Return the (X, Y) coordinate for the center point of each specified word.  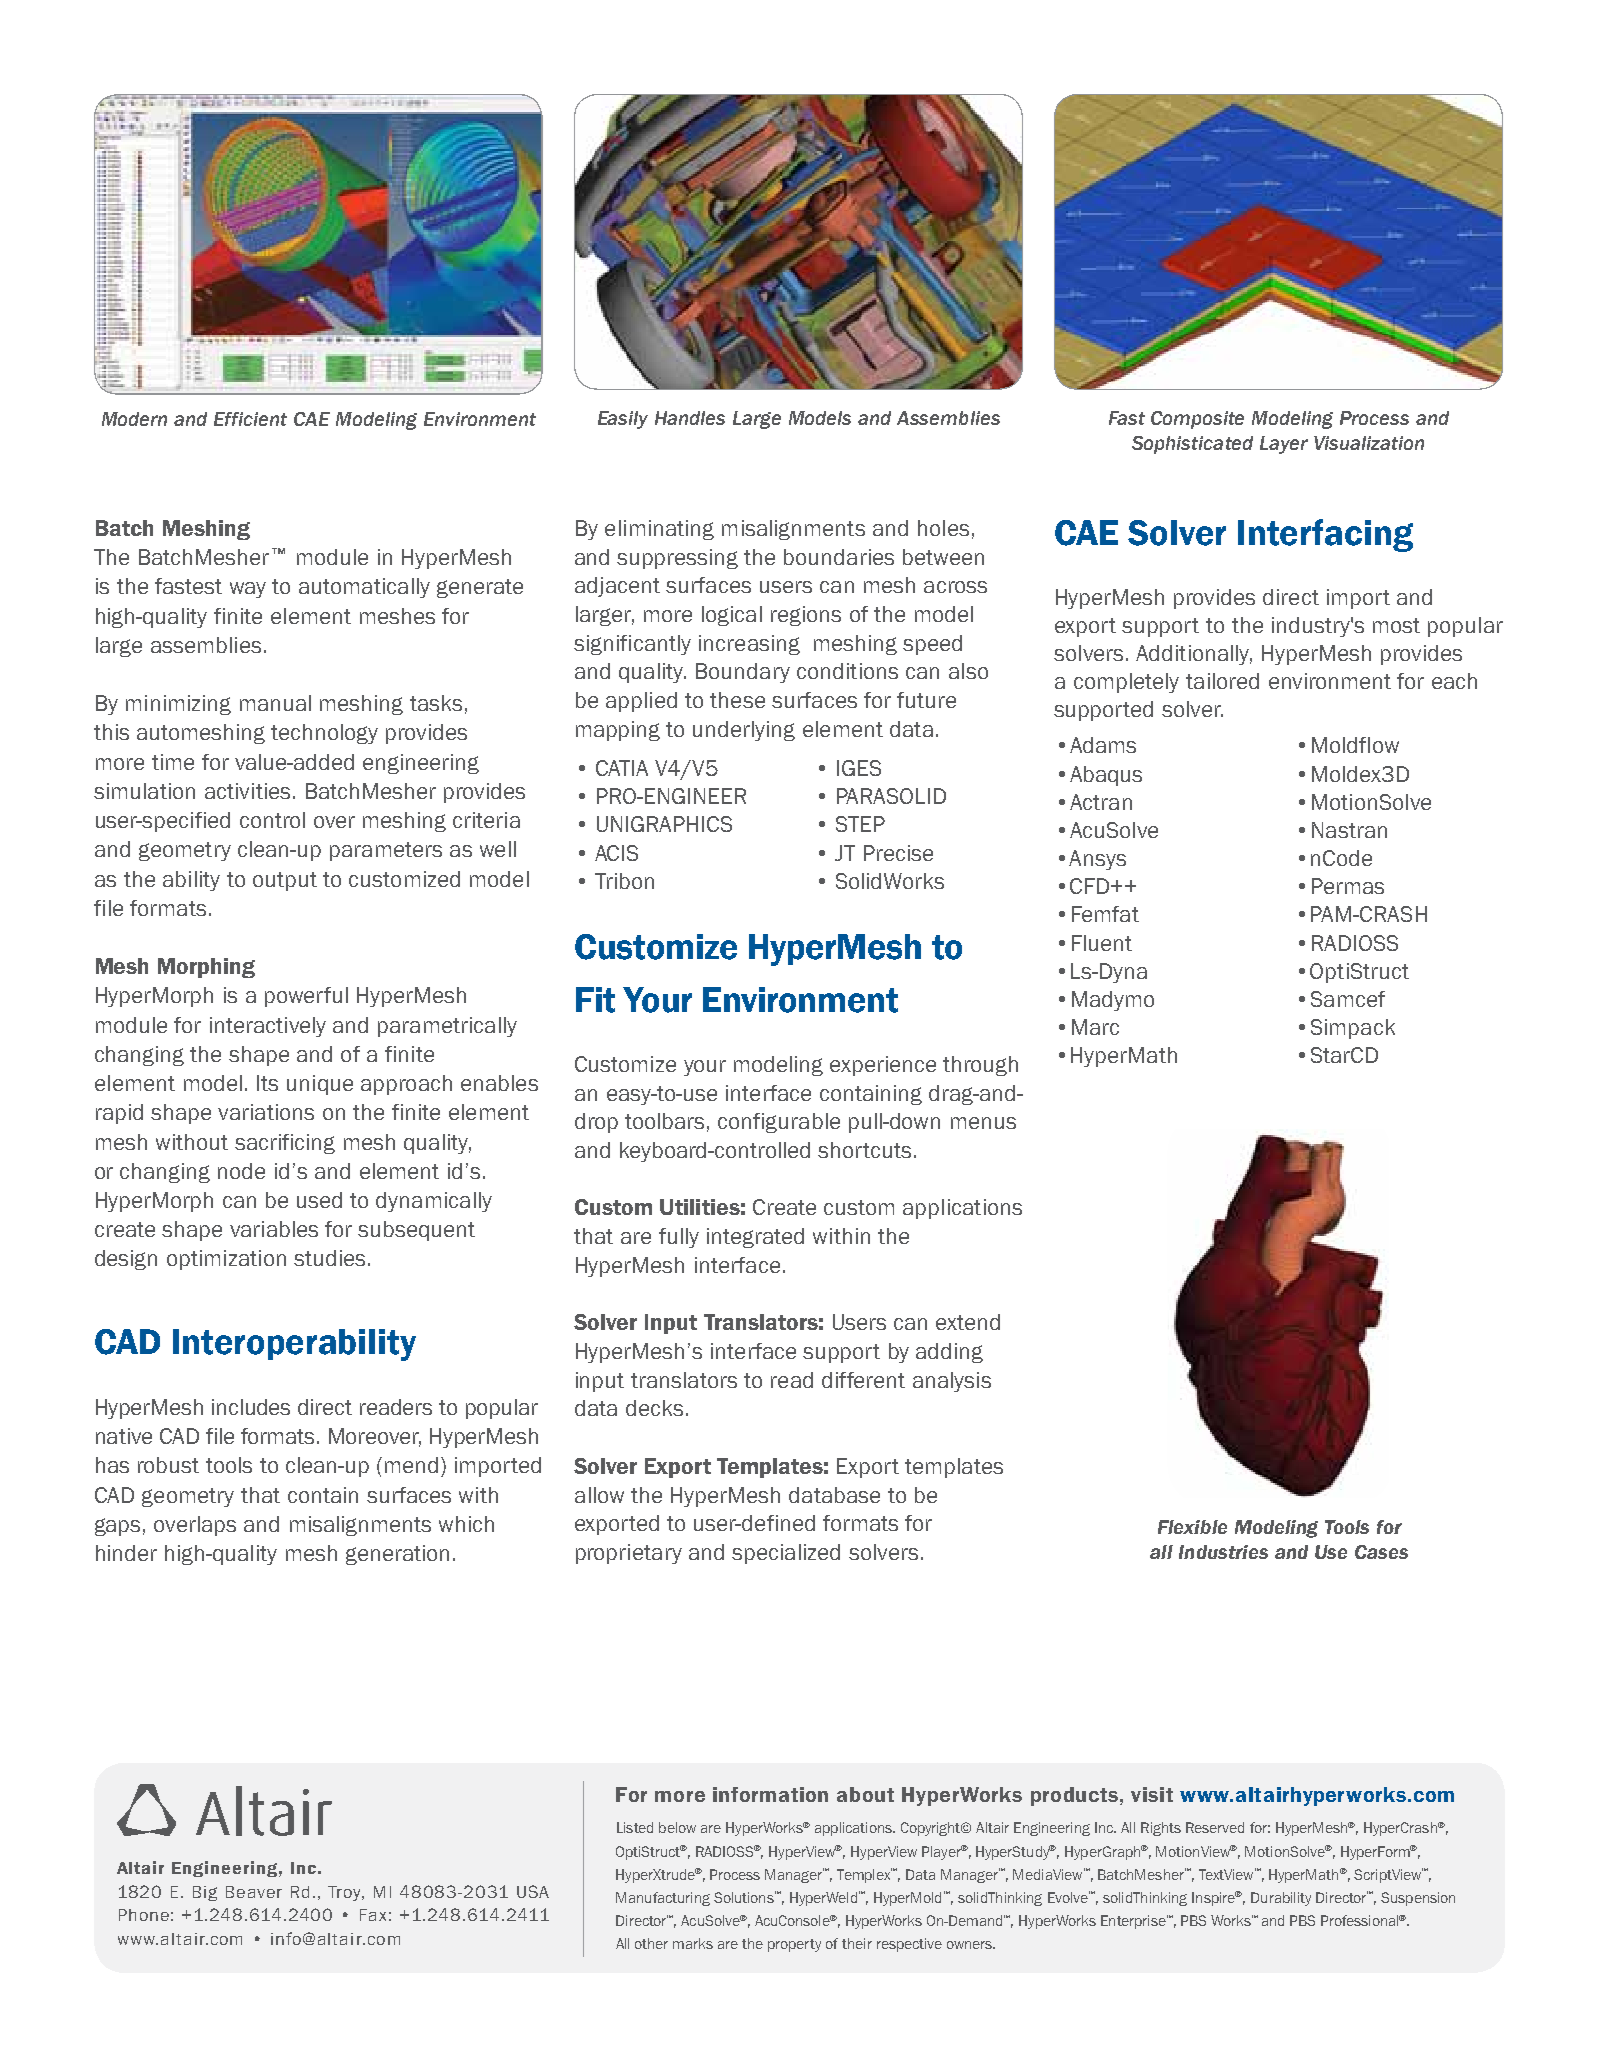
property (794, 1945)
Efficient (250, 419)
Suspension (1418, 1899)
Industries (1223, 1552)
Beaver (254, 1892)
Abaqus (1106, 776)
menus (983, 1123)
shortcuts (864, 1150)
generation (397, 1555)
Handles (690, 418)
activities (247, 791)
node (241, 1171)
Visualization (1369, 443)
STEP (860, 824)
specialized (786, 1554)
